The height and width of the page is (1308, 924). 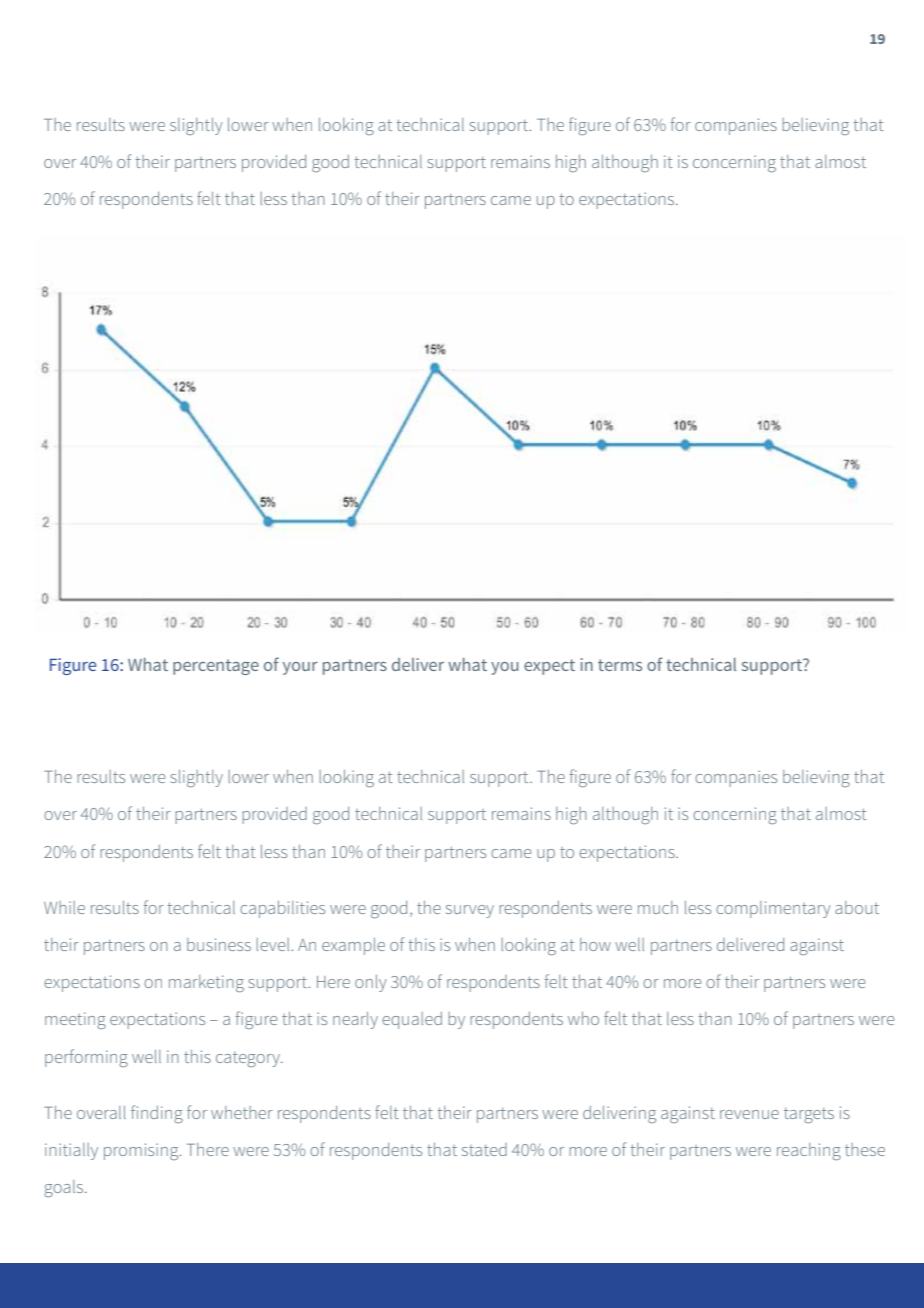 What do you see at coordinates (620, 665) in the page?
I see `terms` at bounding box center [620, 665].
